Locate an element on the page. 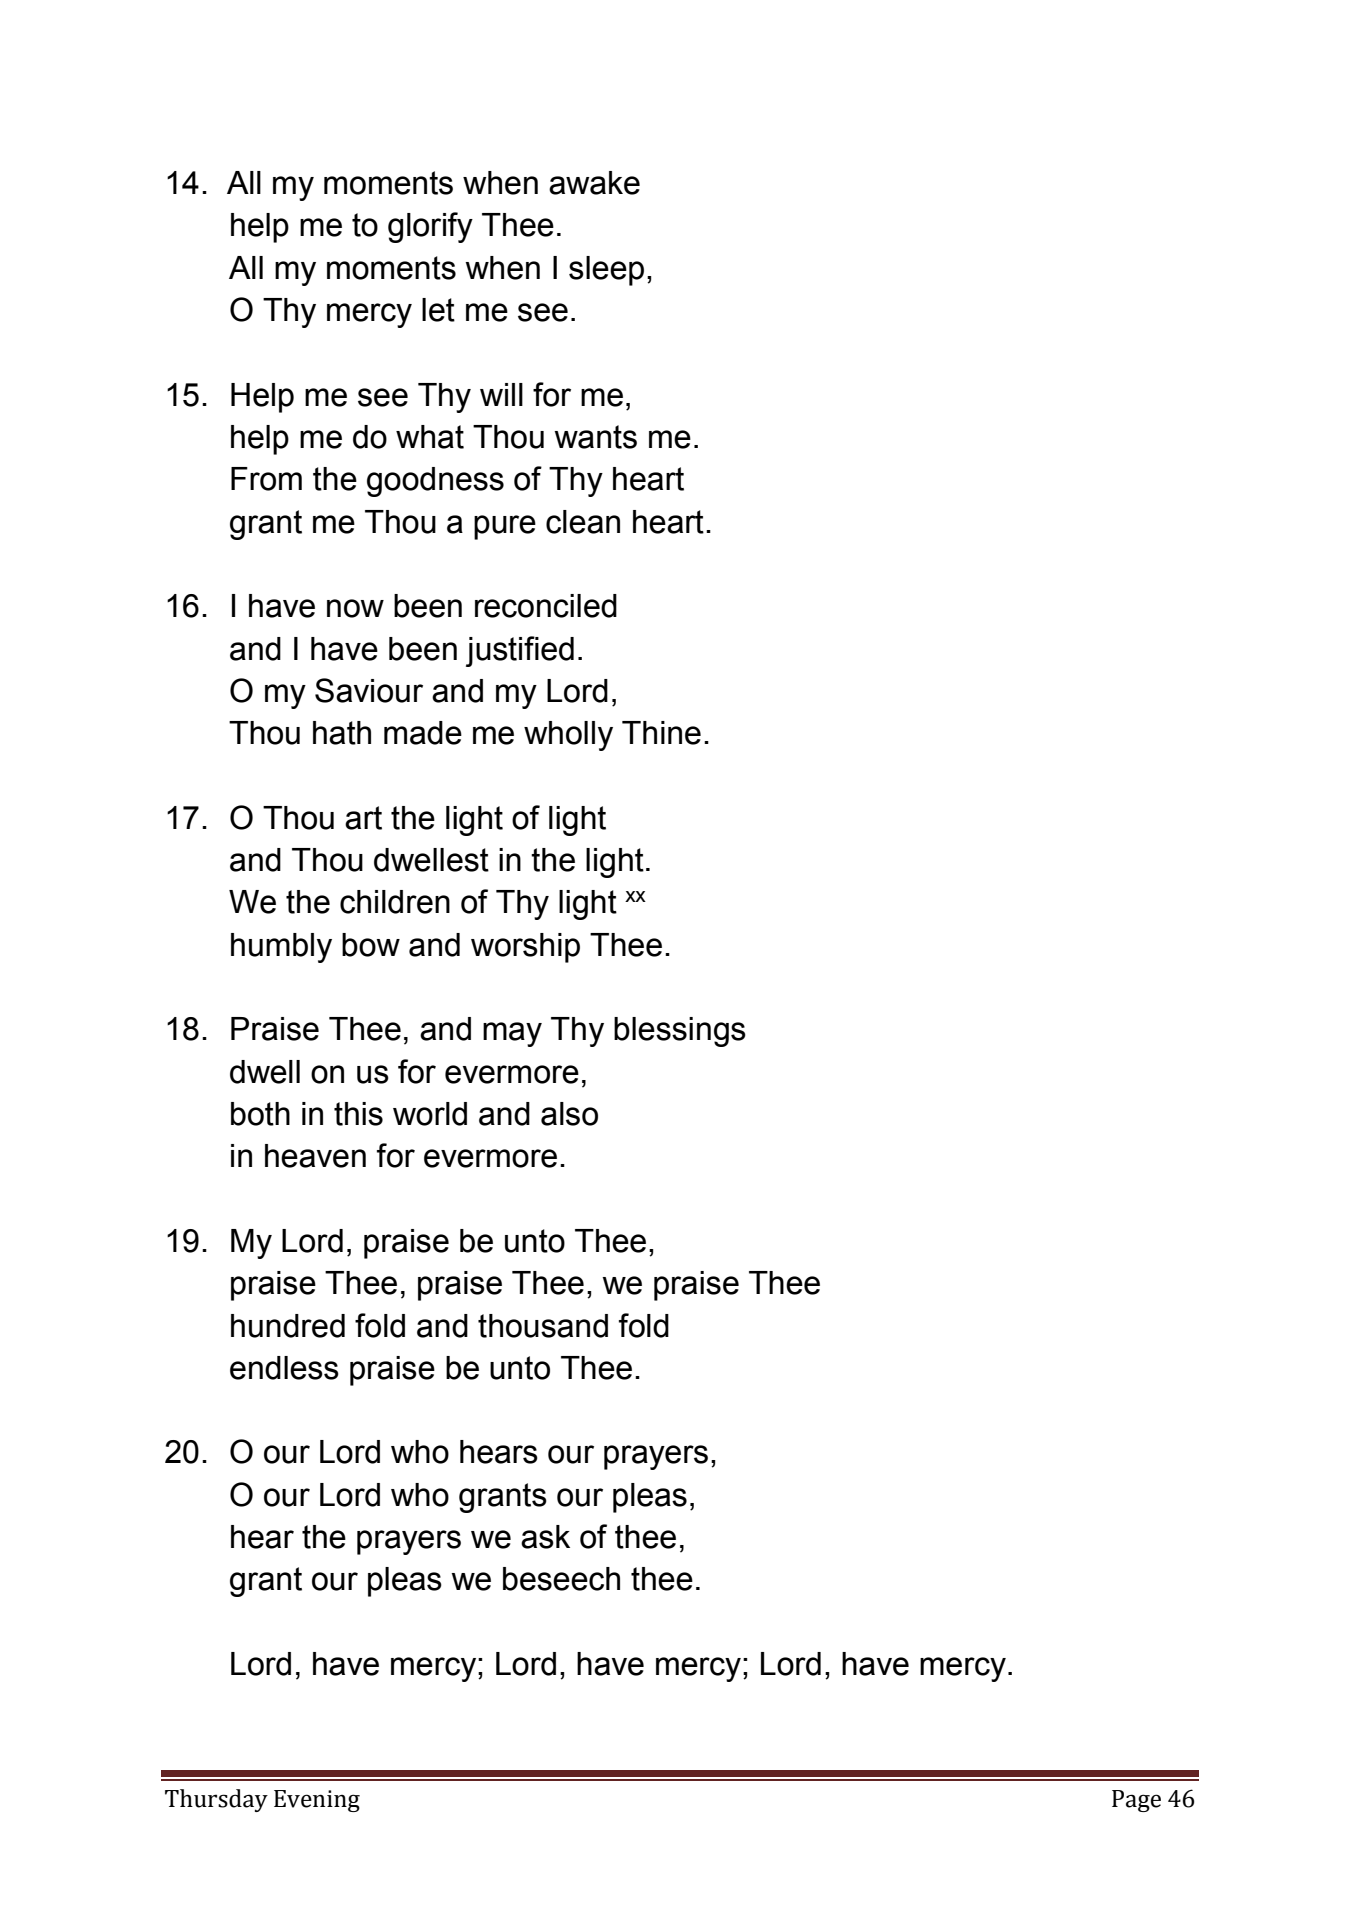  sleep is located at coordinates (606, 271).
